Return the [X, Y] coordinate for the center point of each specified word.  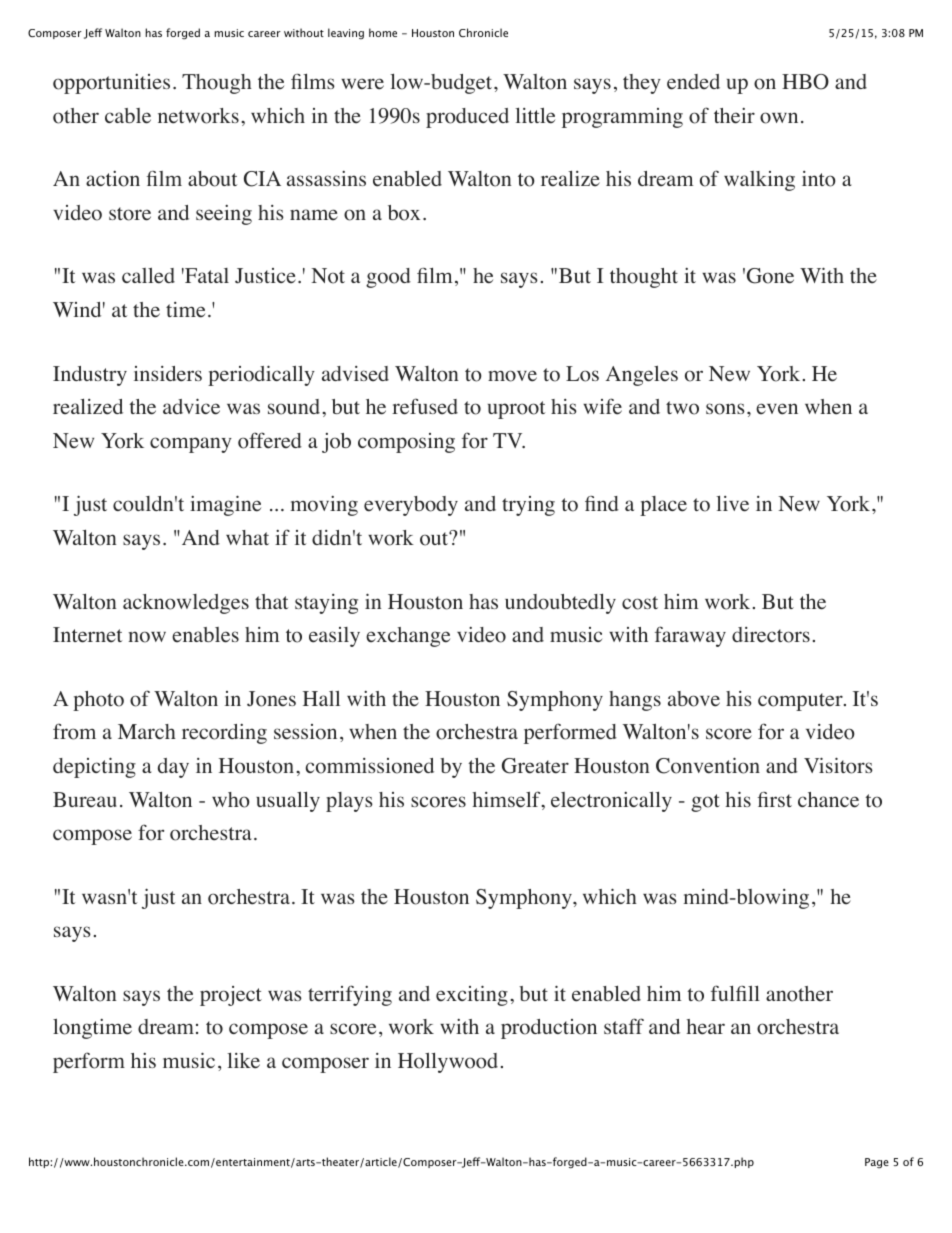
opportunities [111, 84]
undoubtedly [560, 604]
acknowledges [186, 604]
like [243, 1061]
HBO [805, 82]
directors [771, 635]
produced [467, 118]
